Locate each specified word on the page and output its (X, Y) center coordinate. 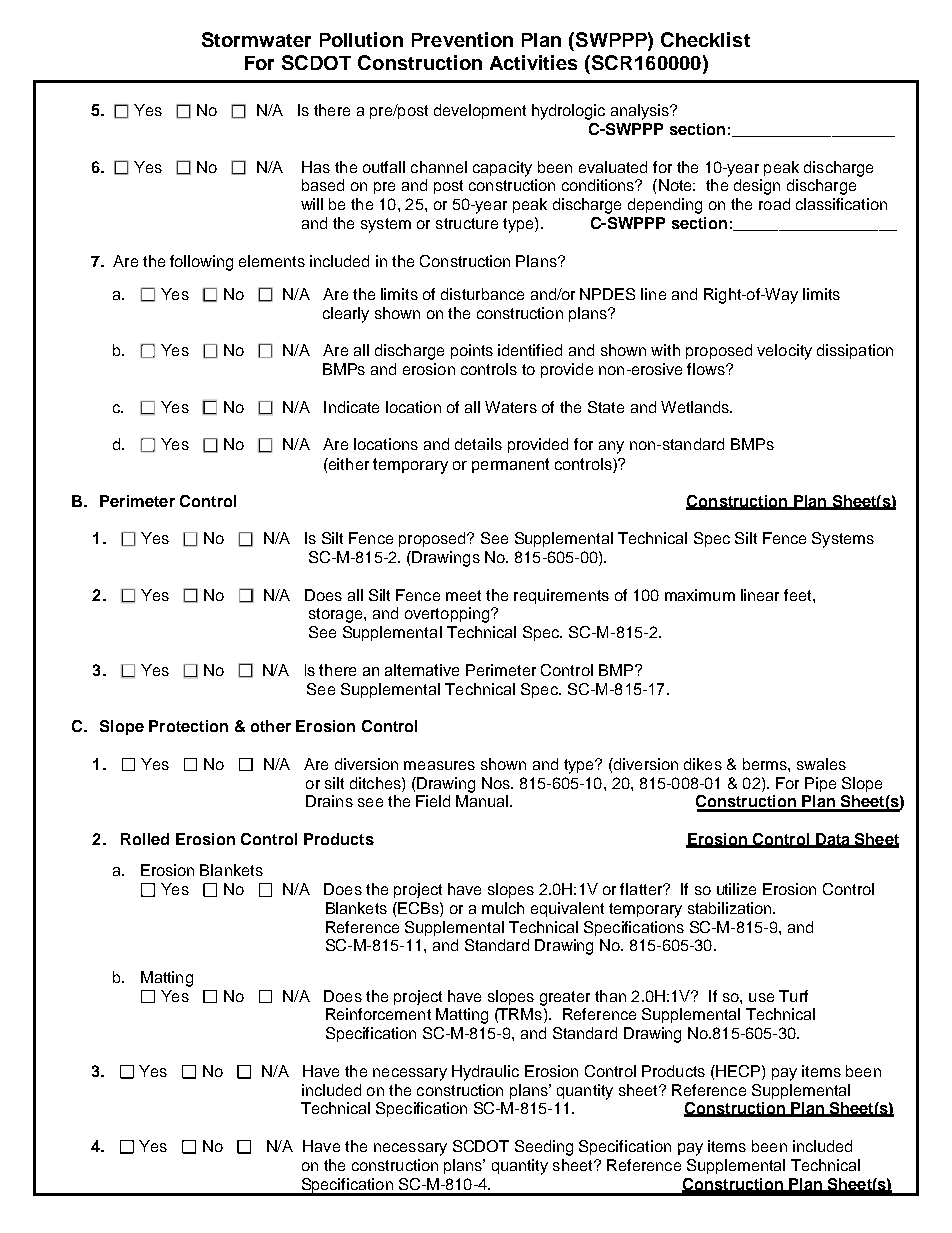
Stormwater (256, 39)
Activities (533, 62)
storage (337, 615)
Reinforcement (378, 1014)
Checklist (705, 39)
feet (799, 595)
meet (463, 595)
